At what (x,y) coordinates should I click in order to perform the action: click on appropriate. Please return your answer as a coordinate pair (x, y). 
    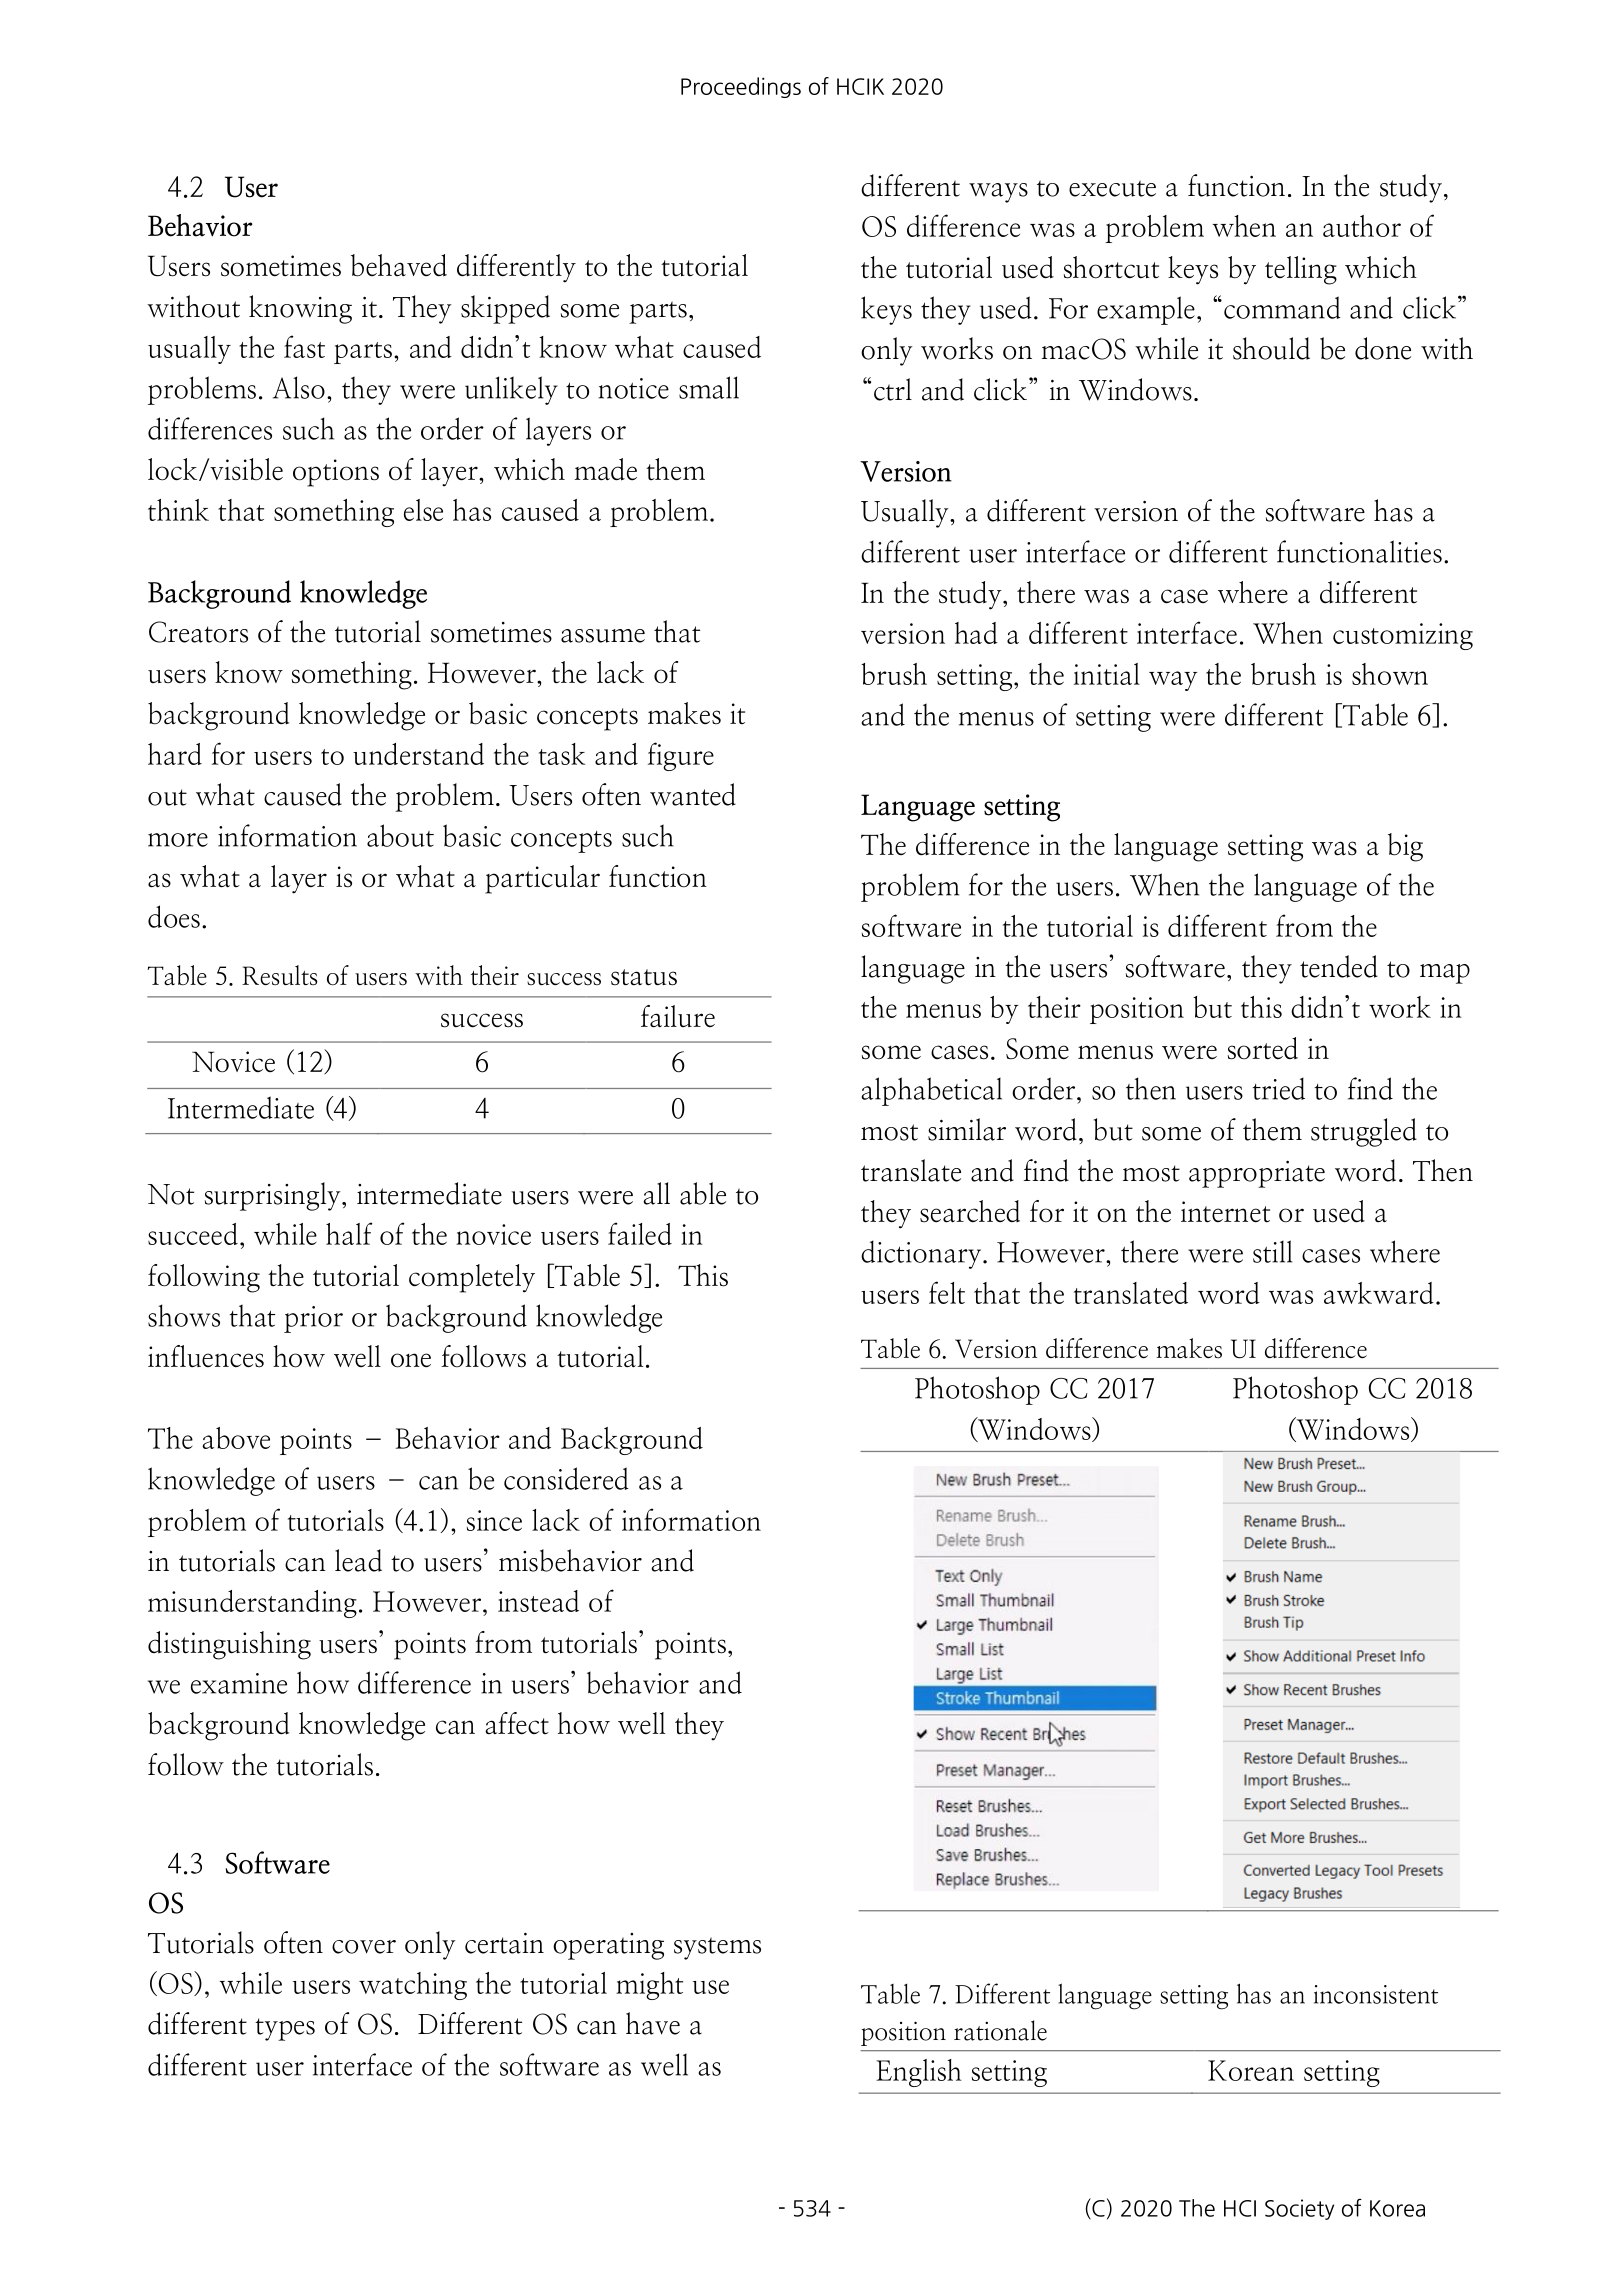
    Looking at the image, I should click on (1257, 1174).
